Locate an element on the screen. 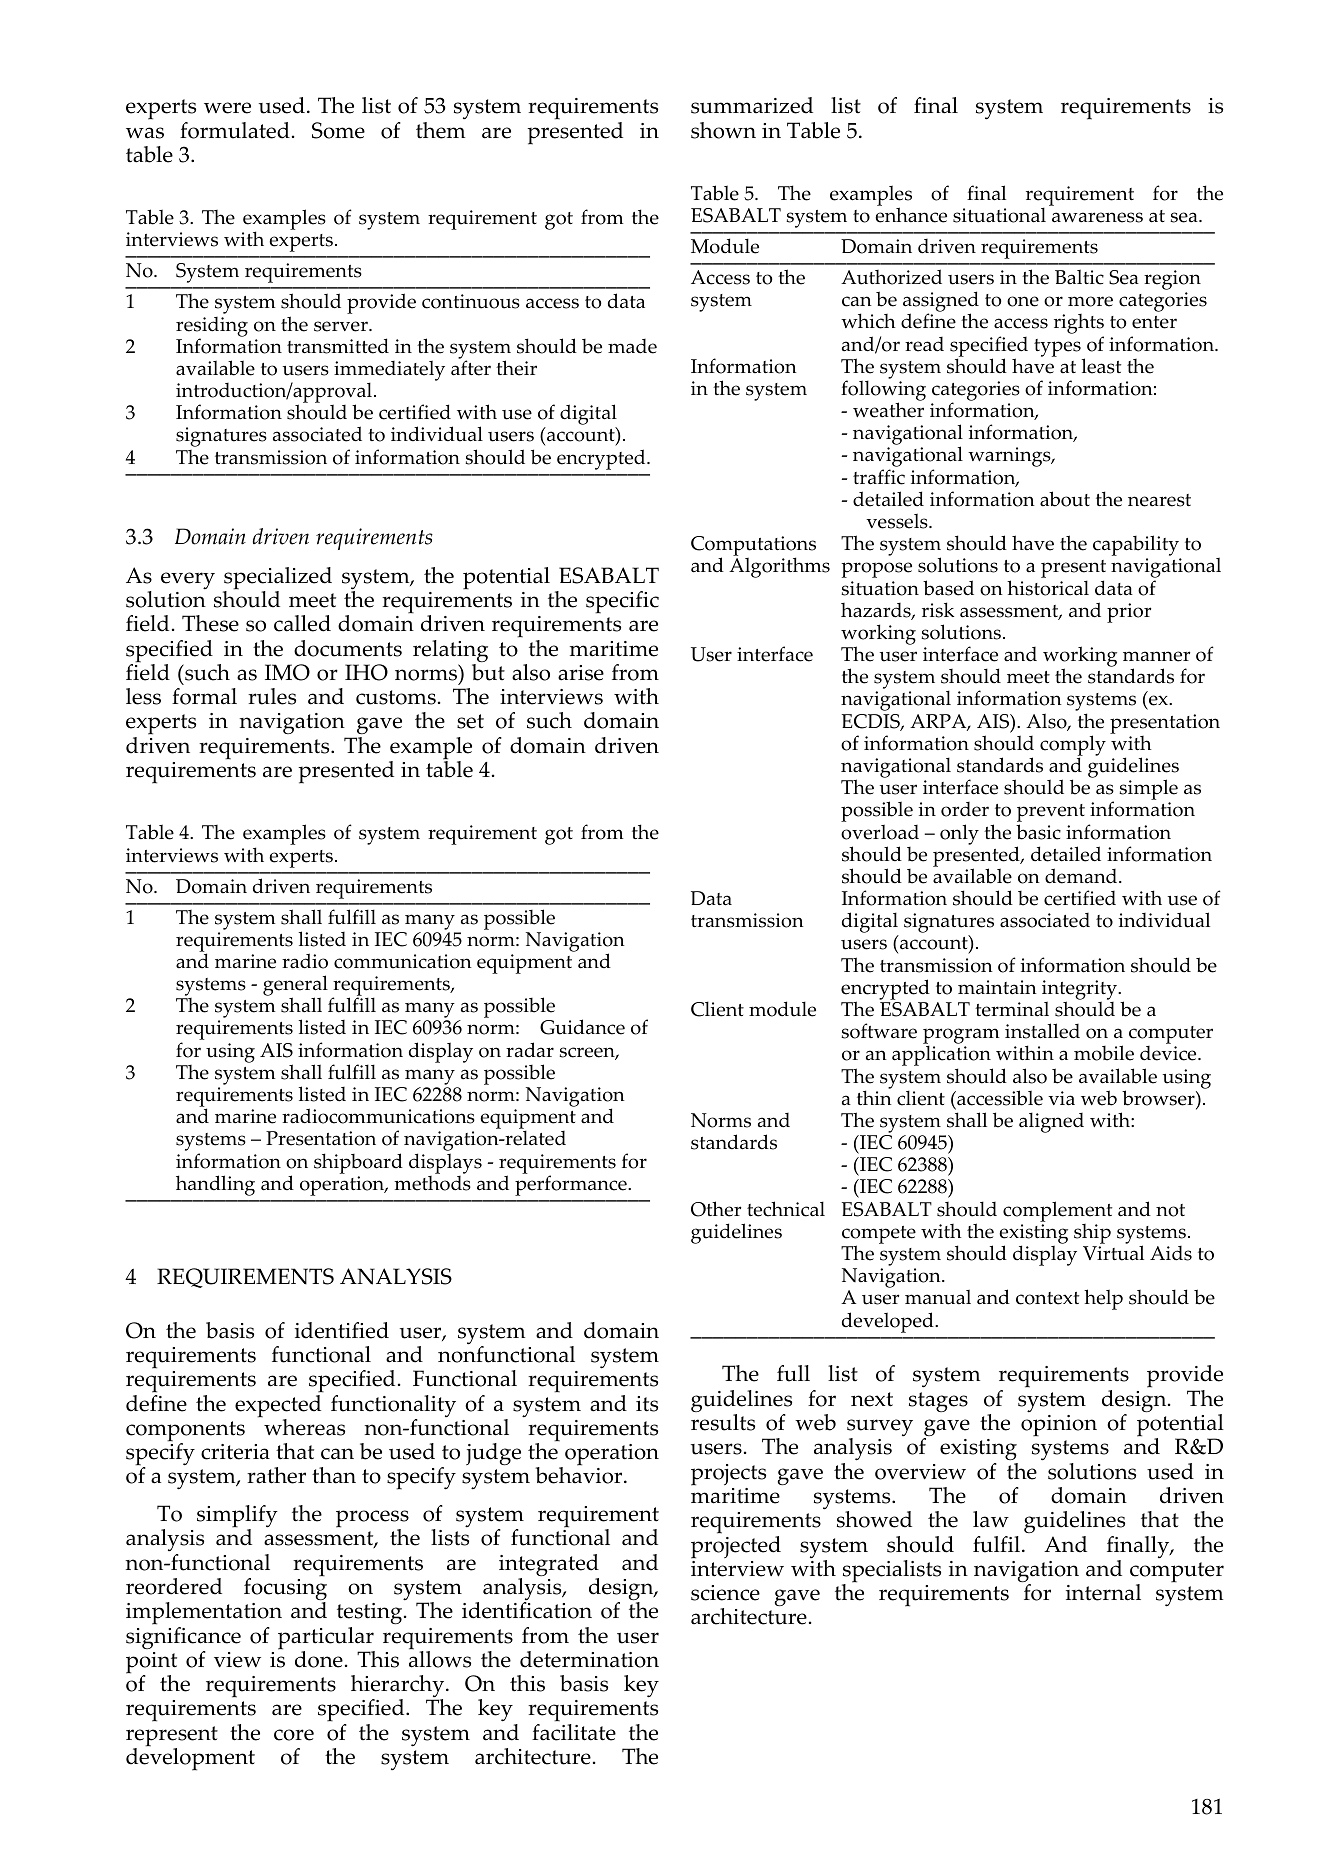  complement is located at coordinates (1057, 1211).
